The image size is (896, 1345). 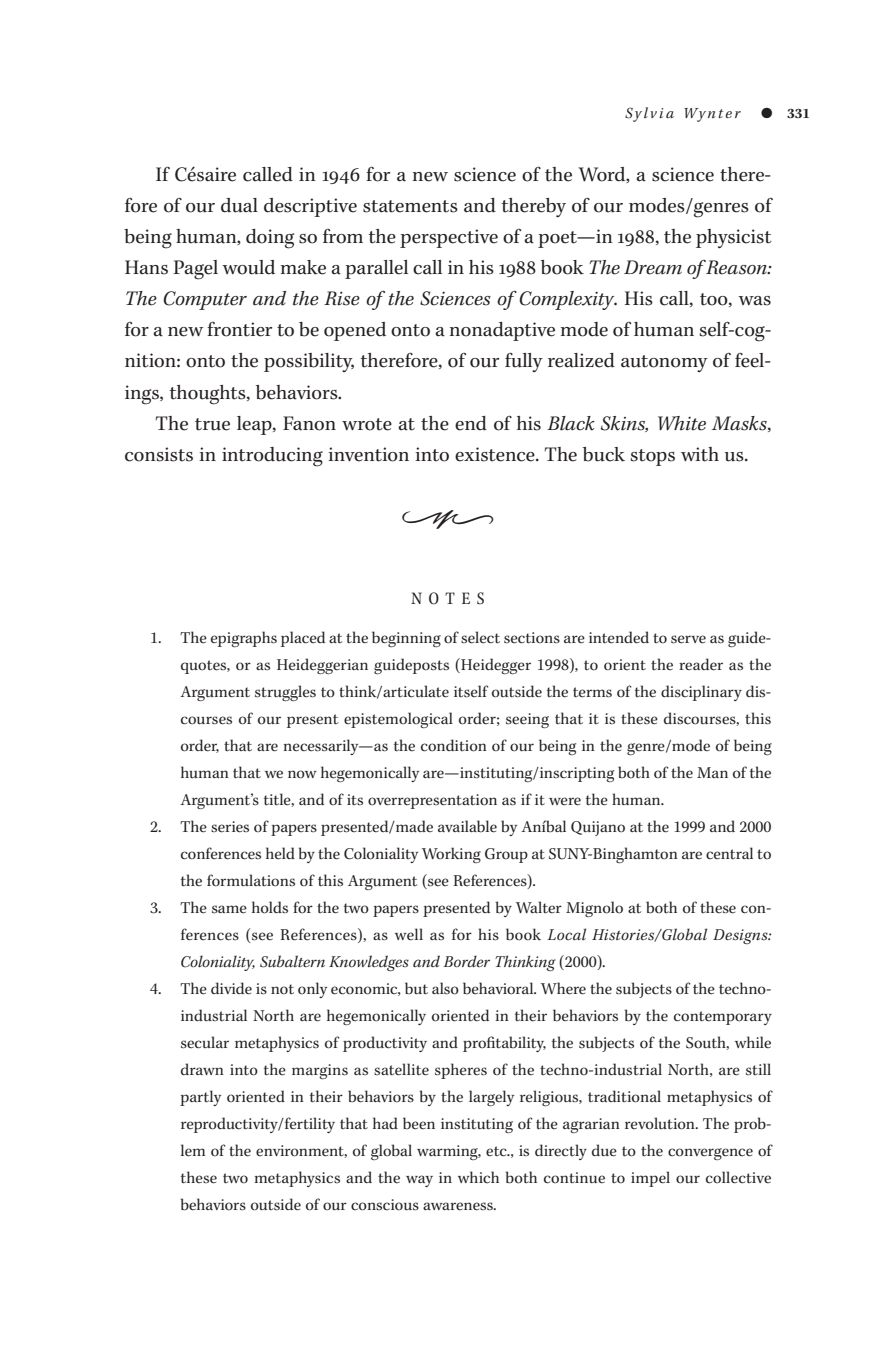 I want to click on divide, so click(x=231, y=988).
